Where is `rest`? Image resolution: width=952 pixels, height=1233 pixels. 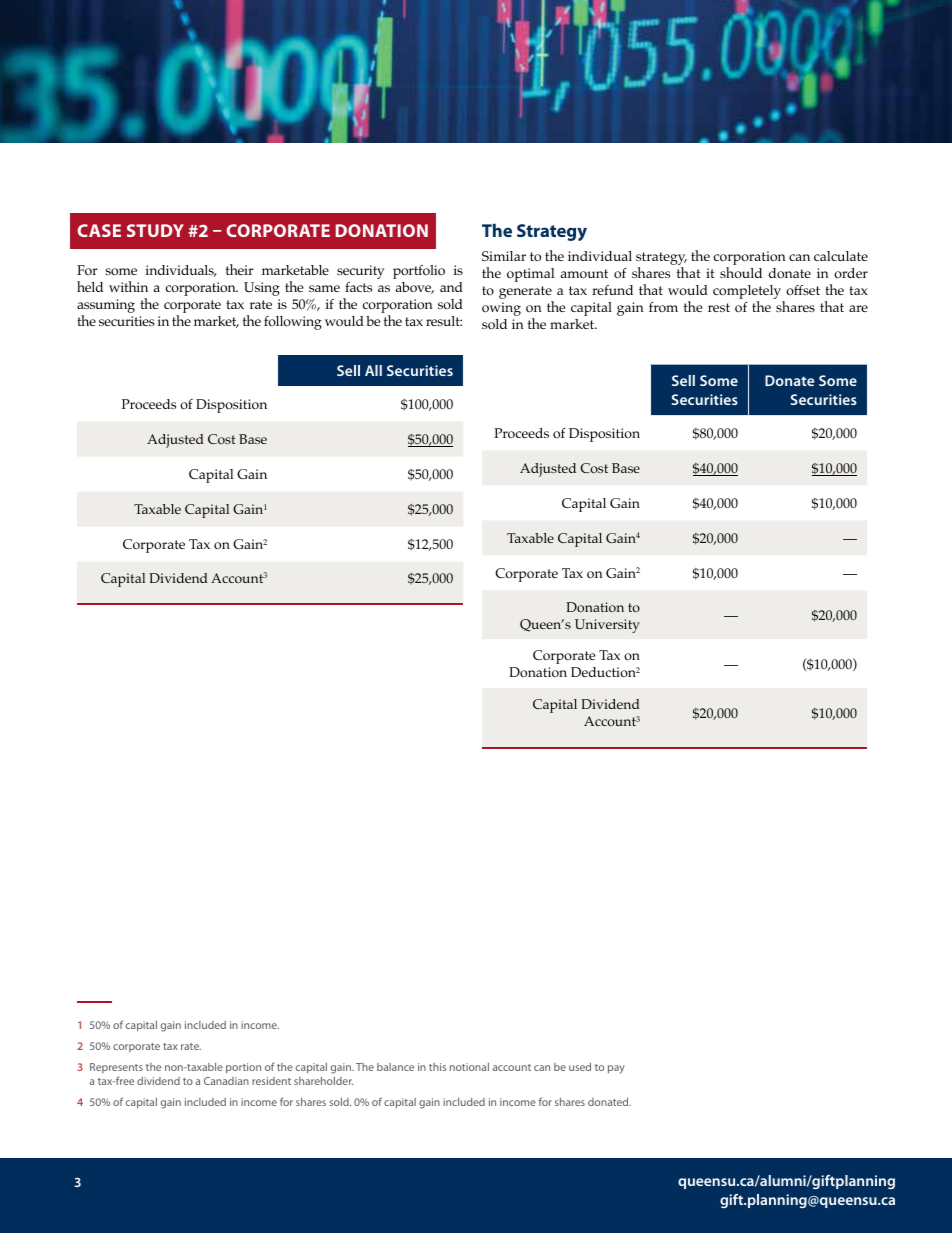 rest is located at coordinates (719, 307).
